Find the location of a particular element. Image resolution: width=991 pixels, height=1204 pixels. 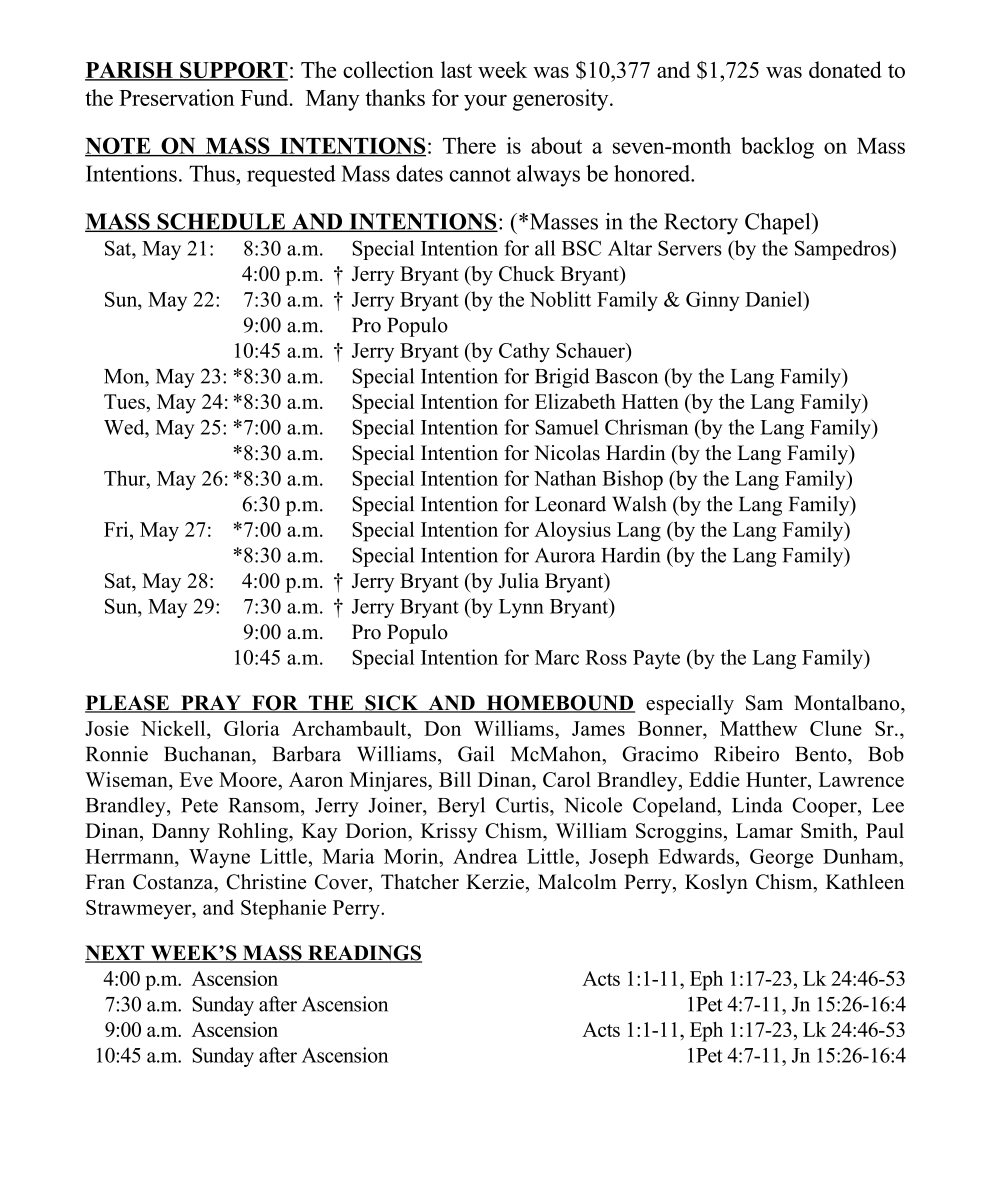

Preservation is located at coordinates (176, 97).
